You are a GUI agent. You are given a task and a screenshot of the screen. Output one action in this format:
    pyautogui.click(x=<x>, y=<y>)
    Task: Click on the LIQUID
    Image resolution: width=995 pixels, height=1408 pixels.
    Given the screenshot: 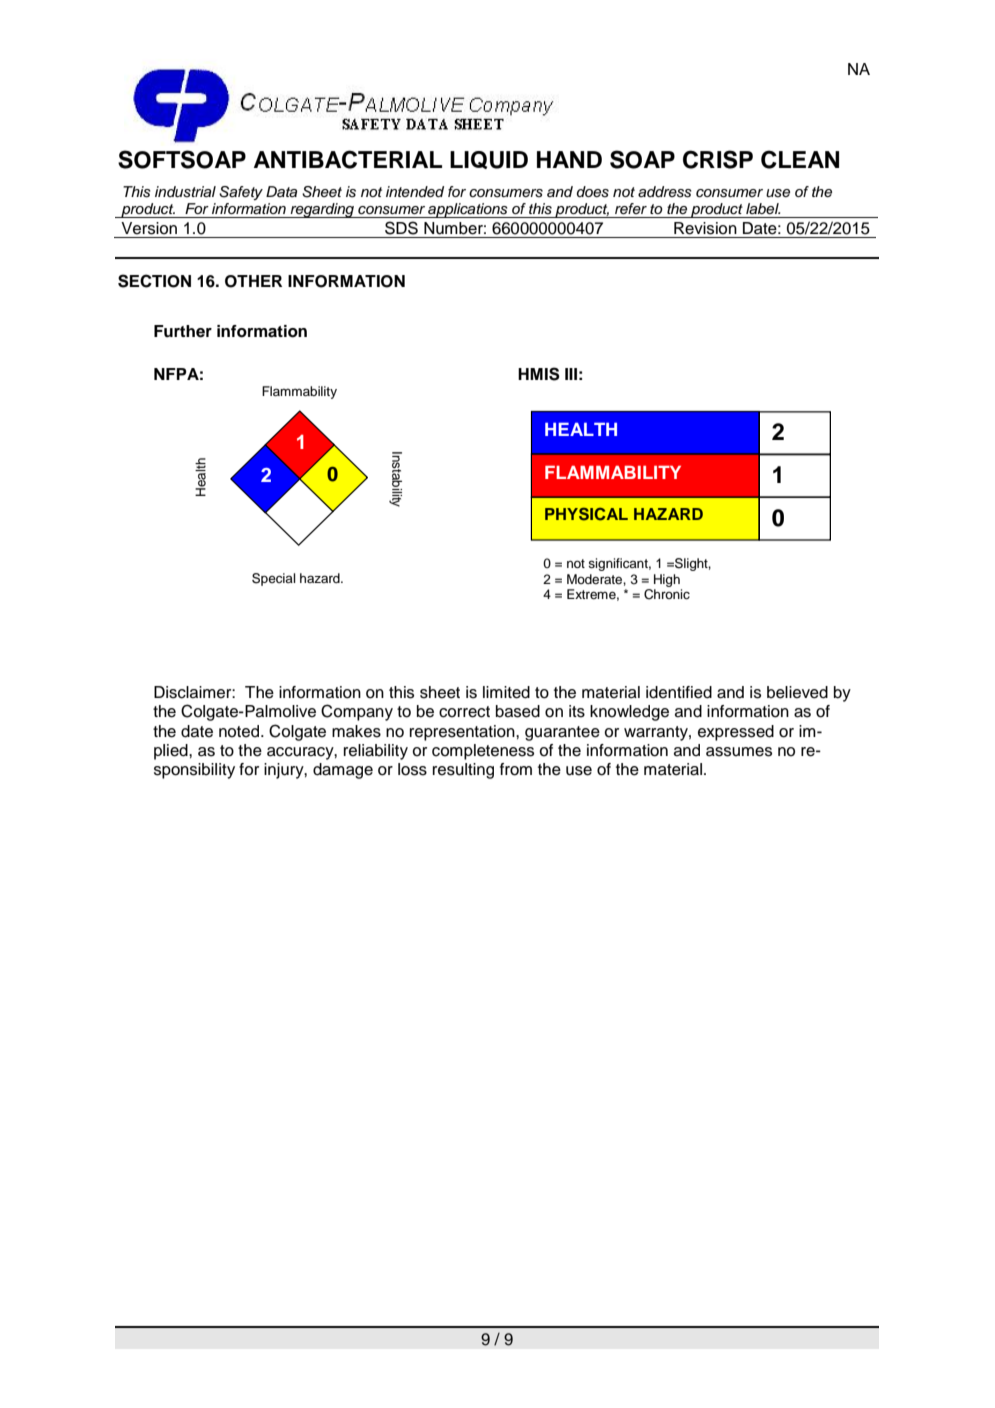 What is the action you would take?
    pyautogui.click(x=489, y=160)
